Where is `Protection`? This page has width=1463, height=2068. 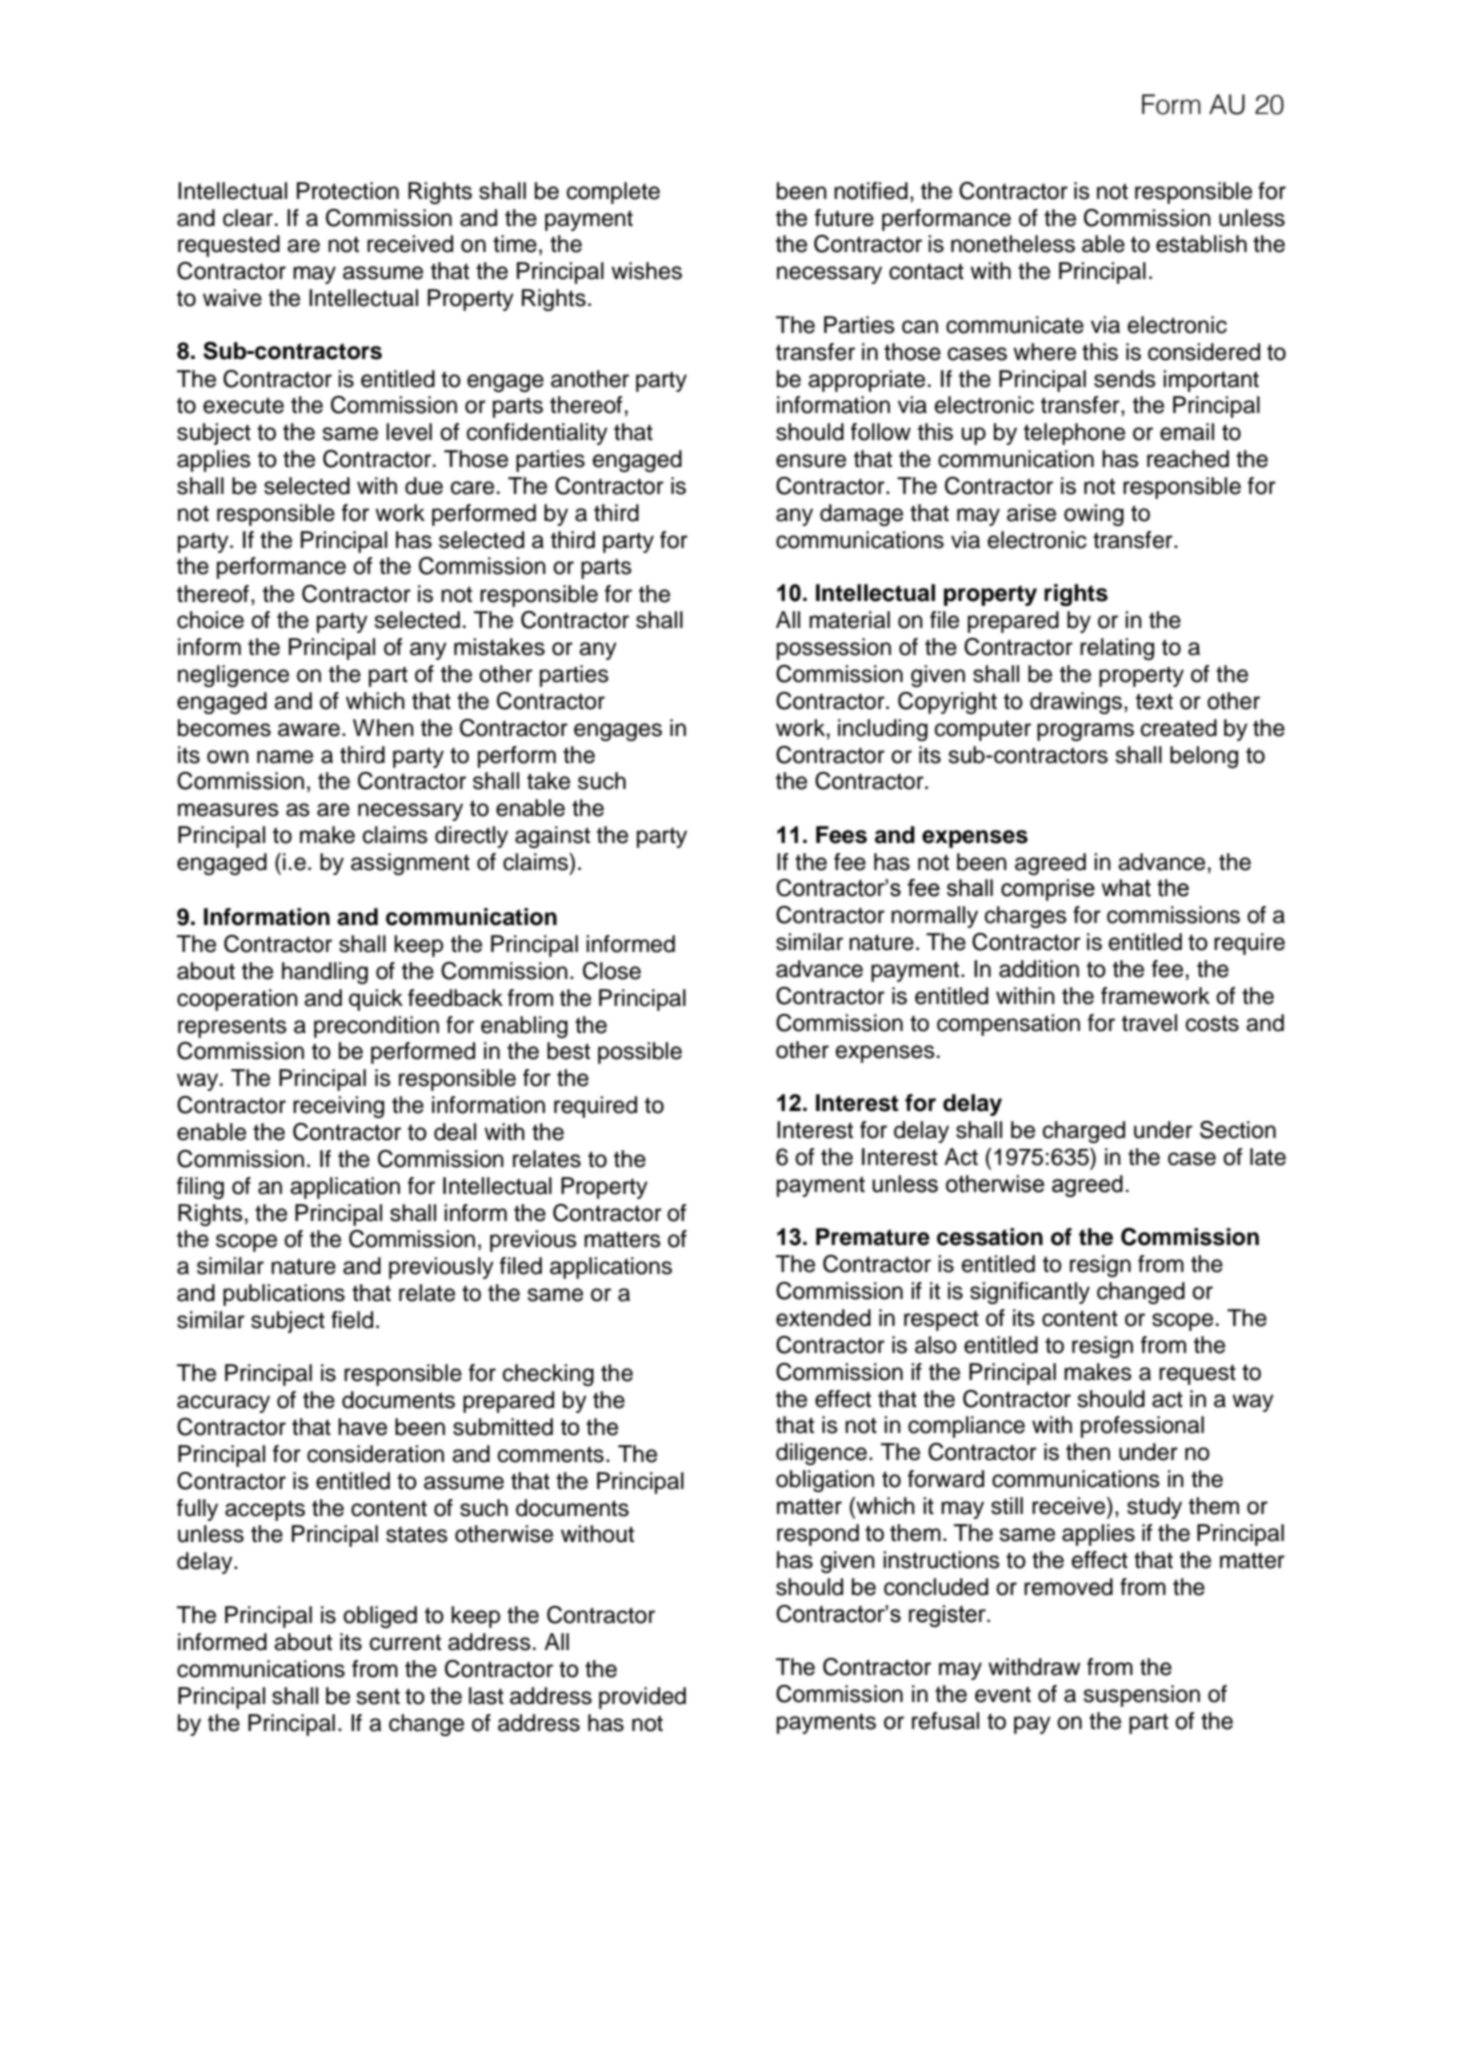 Protection is located at coordinates (348, 191).
